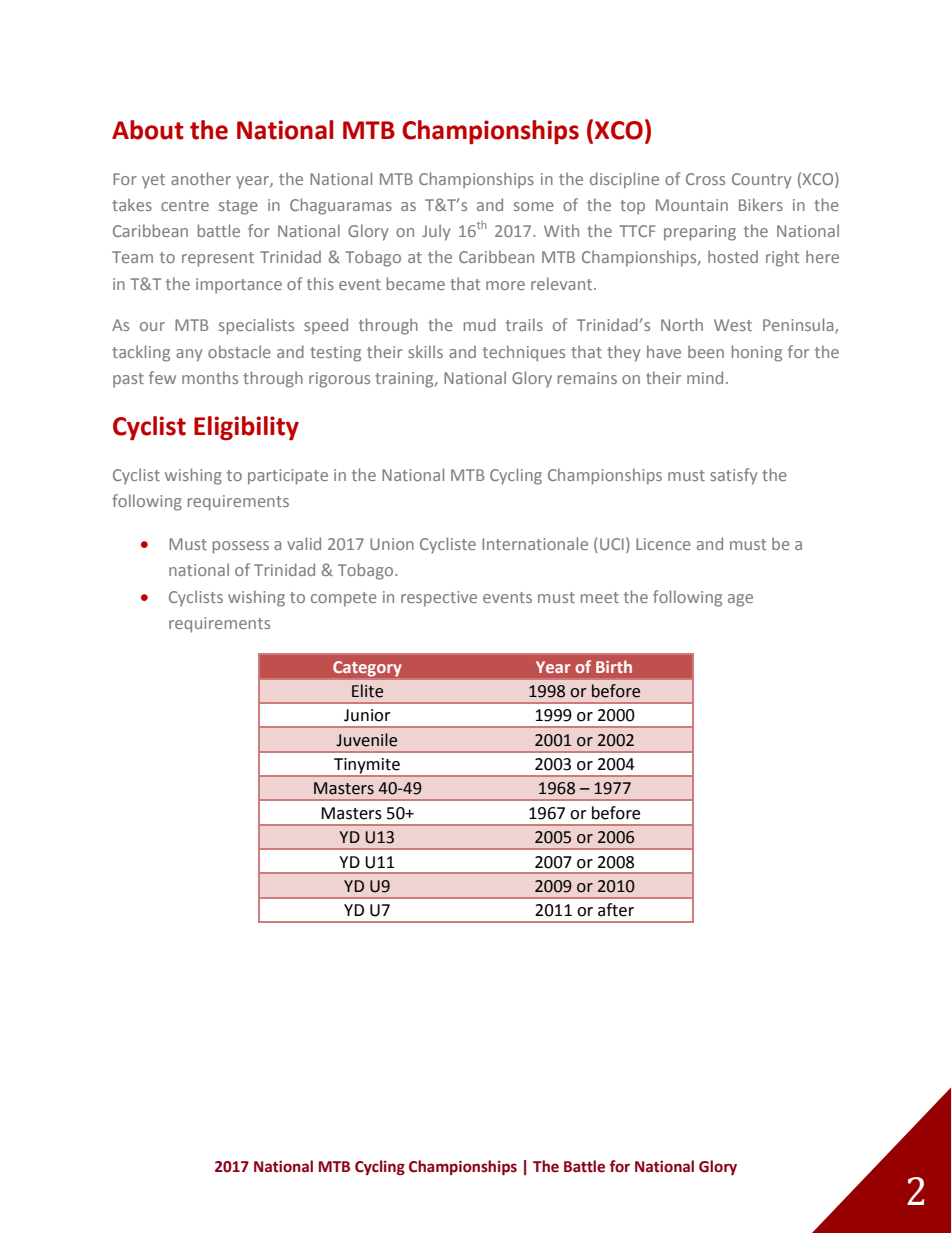  Describe the element at coordinates (616, 910) in the image. I see `after` at that location.
